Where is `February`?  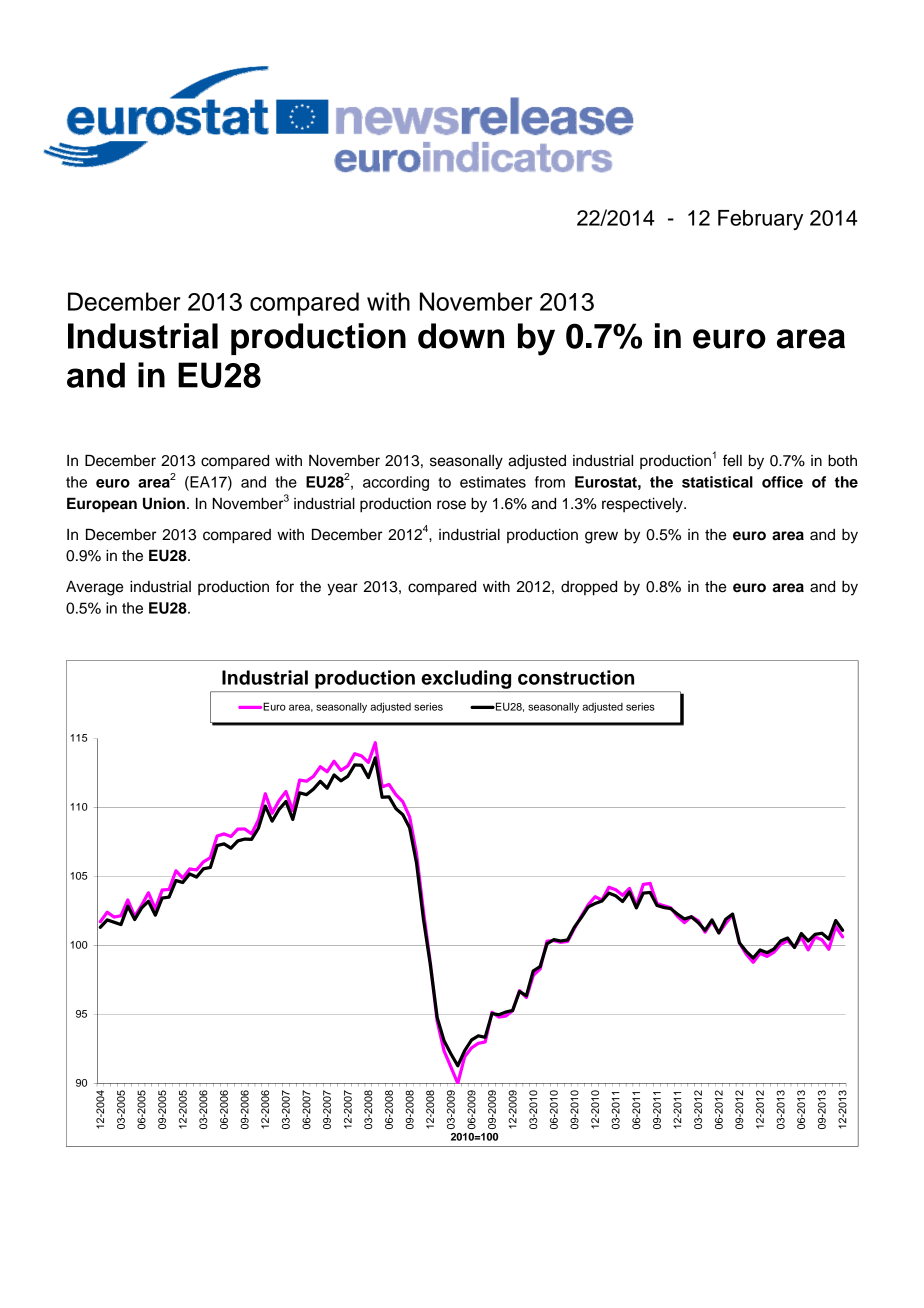
February is located at coordinates (760, 220).
